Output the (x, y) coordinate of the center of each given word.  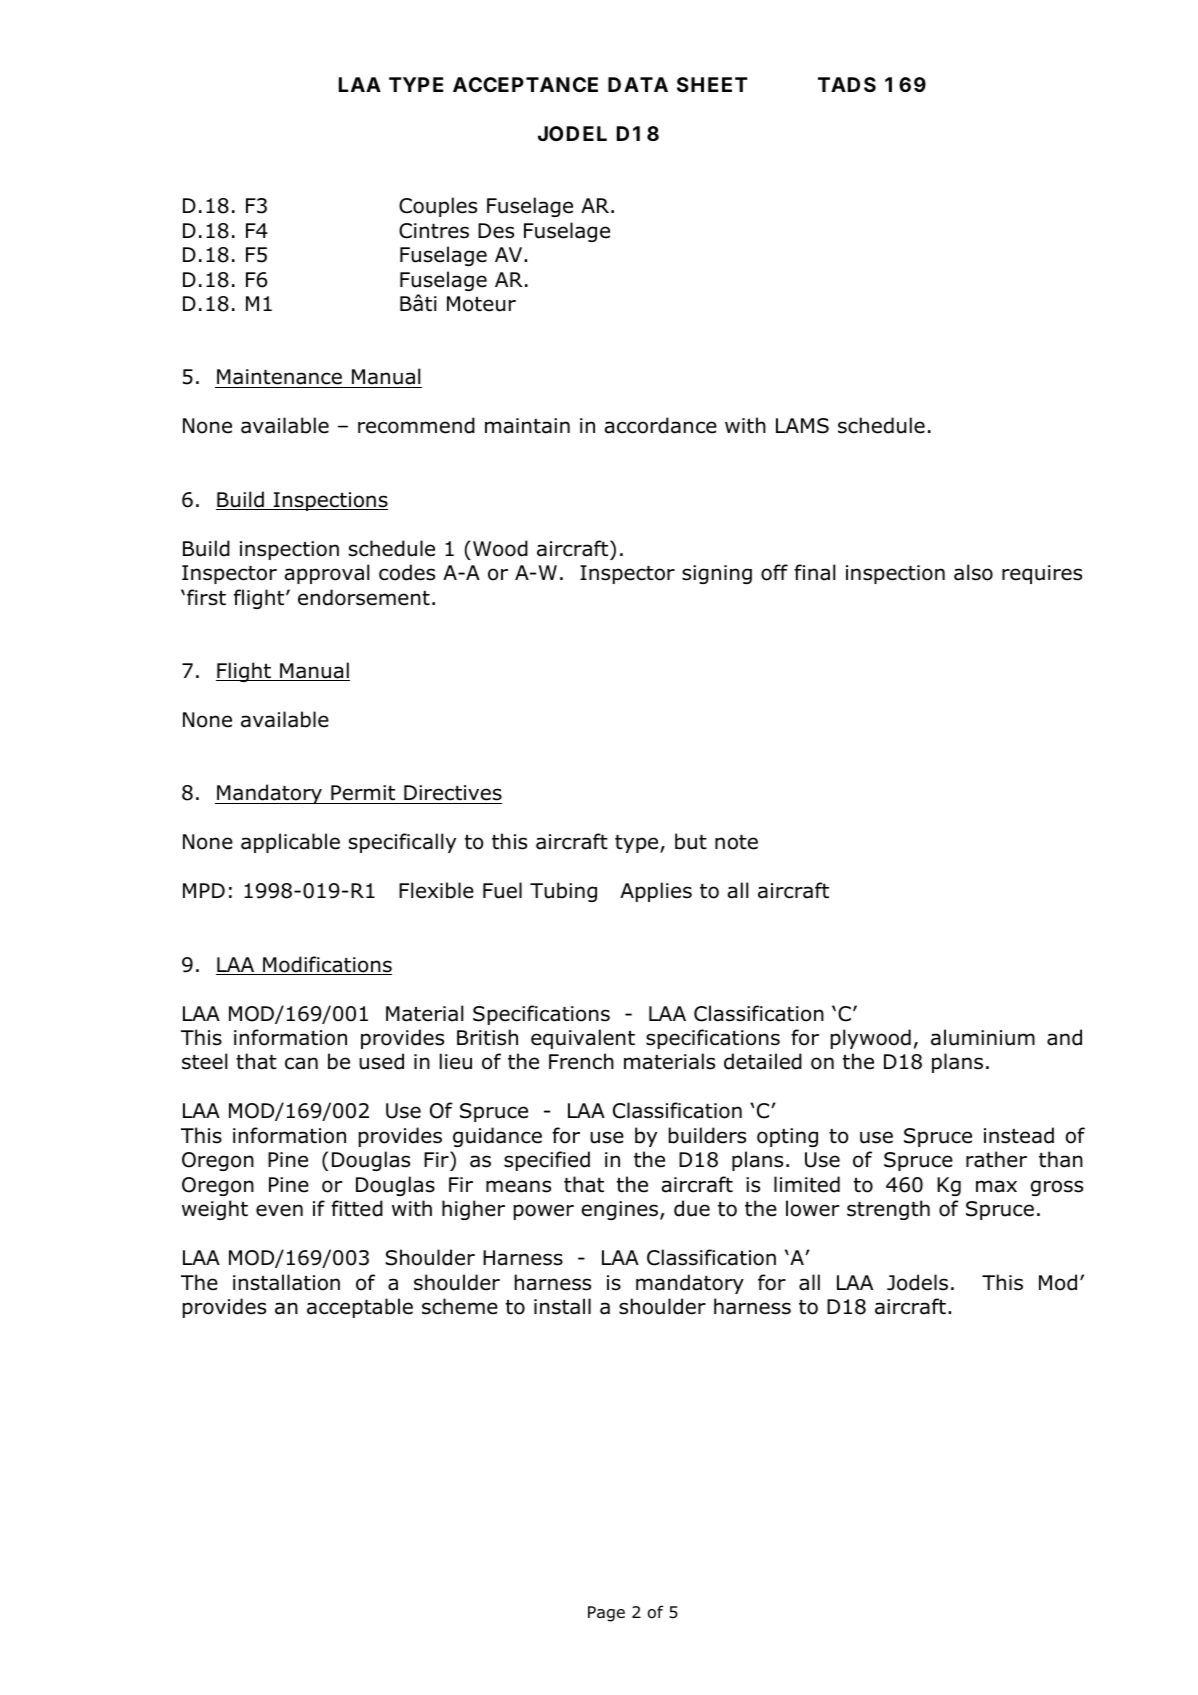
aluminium (983, 1037)
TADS (847, 84)
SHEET (712, 84)
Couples (438, 207)
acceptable (360, 1308)
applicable (290, 843)
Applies (656, 892)
